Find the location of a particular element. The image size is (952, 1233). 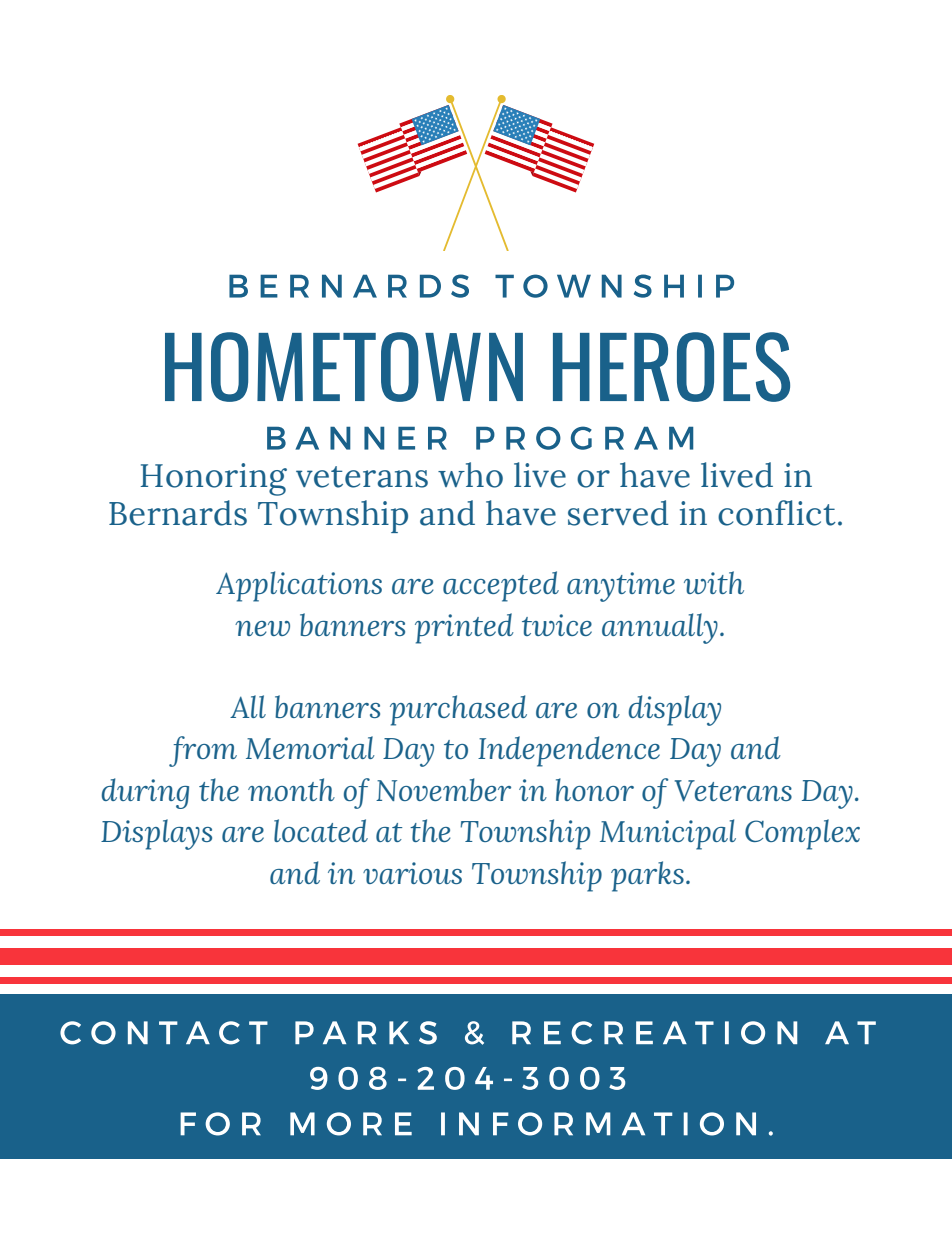

Municipal is located at coordinates (668, 834).
